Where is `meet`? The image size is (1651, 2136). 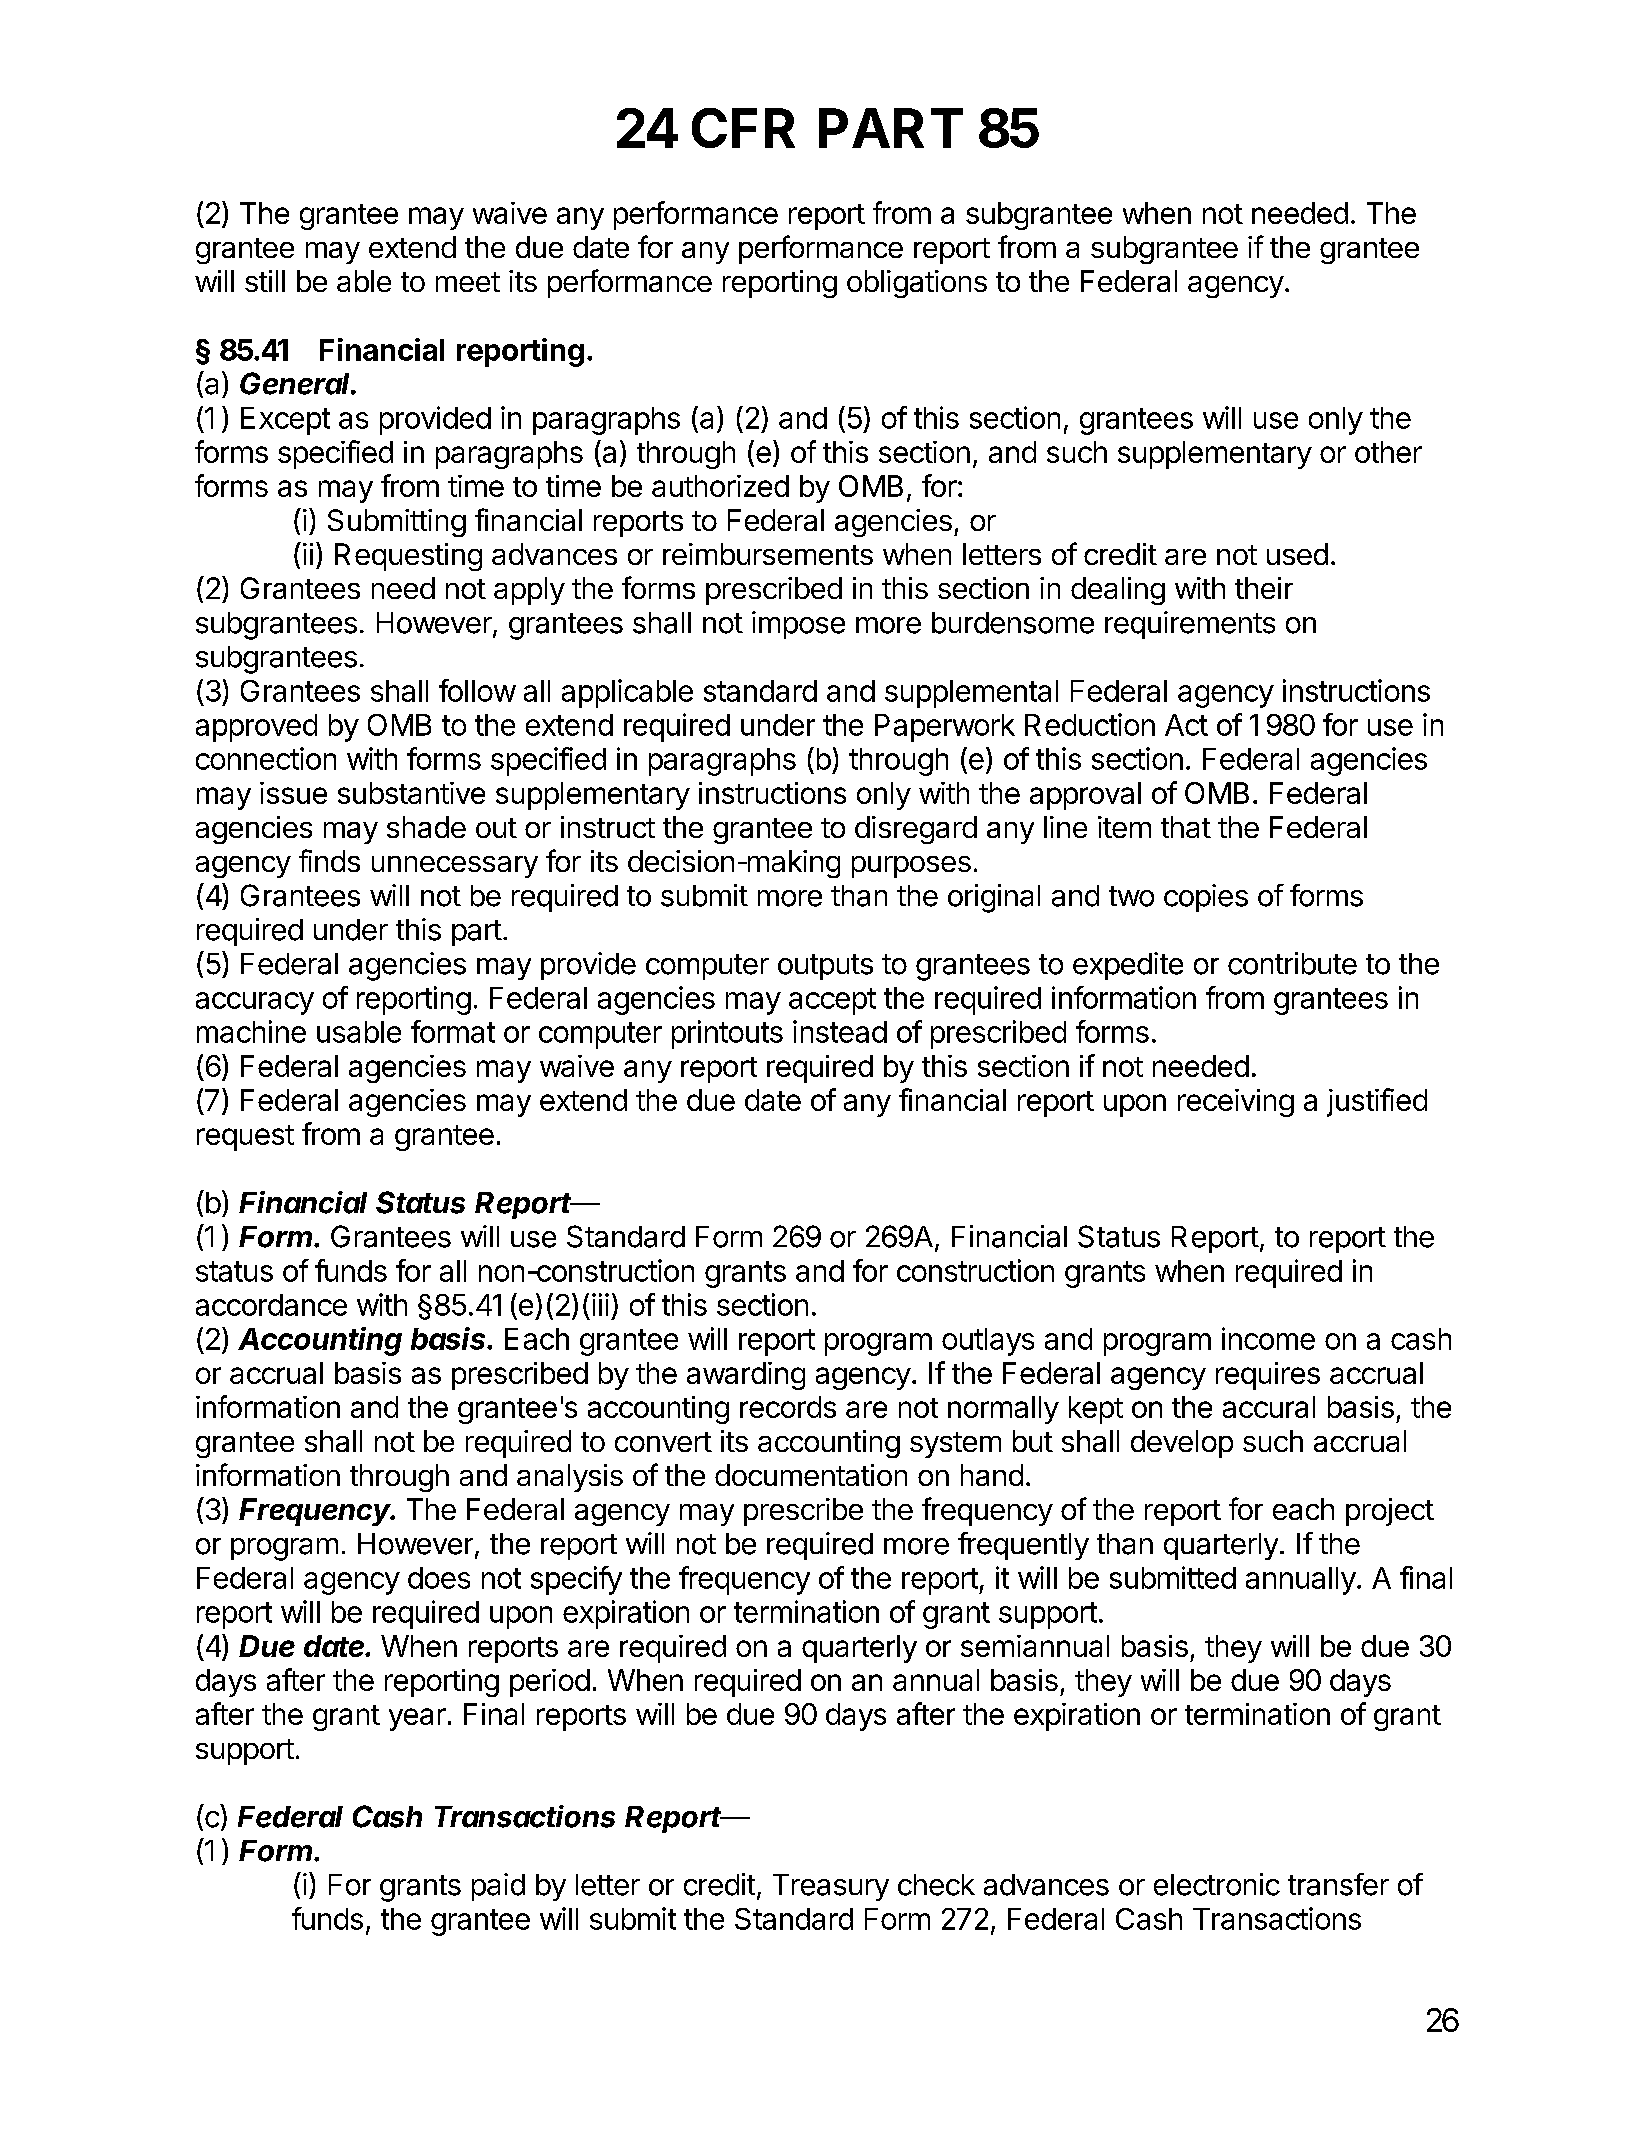
meet is located at coordinates (468, 282).
